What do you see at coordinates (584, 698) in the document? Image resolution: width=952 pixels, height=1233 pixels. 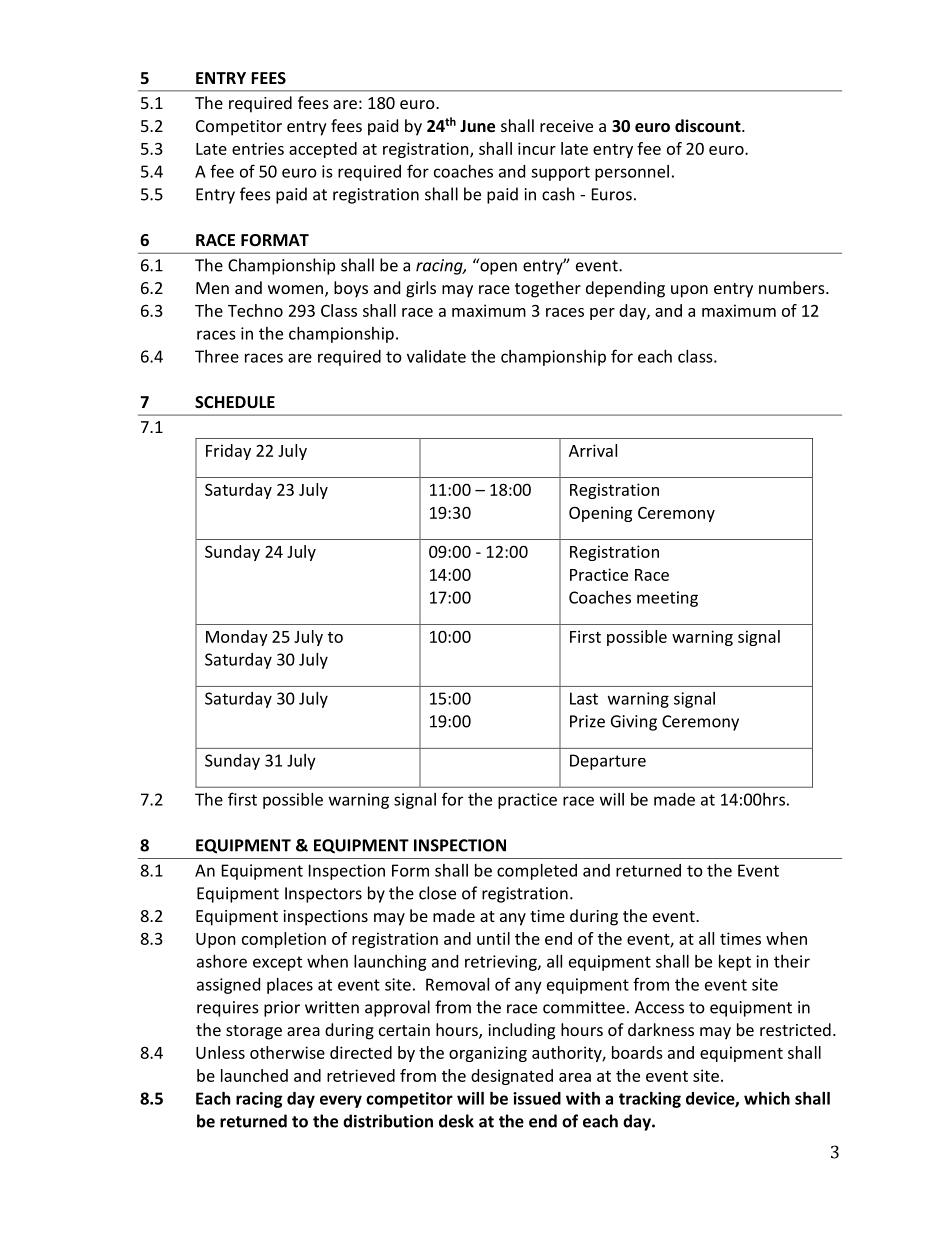 I see `Last` at bounding box center [584, 698].
